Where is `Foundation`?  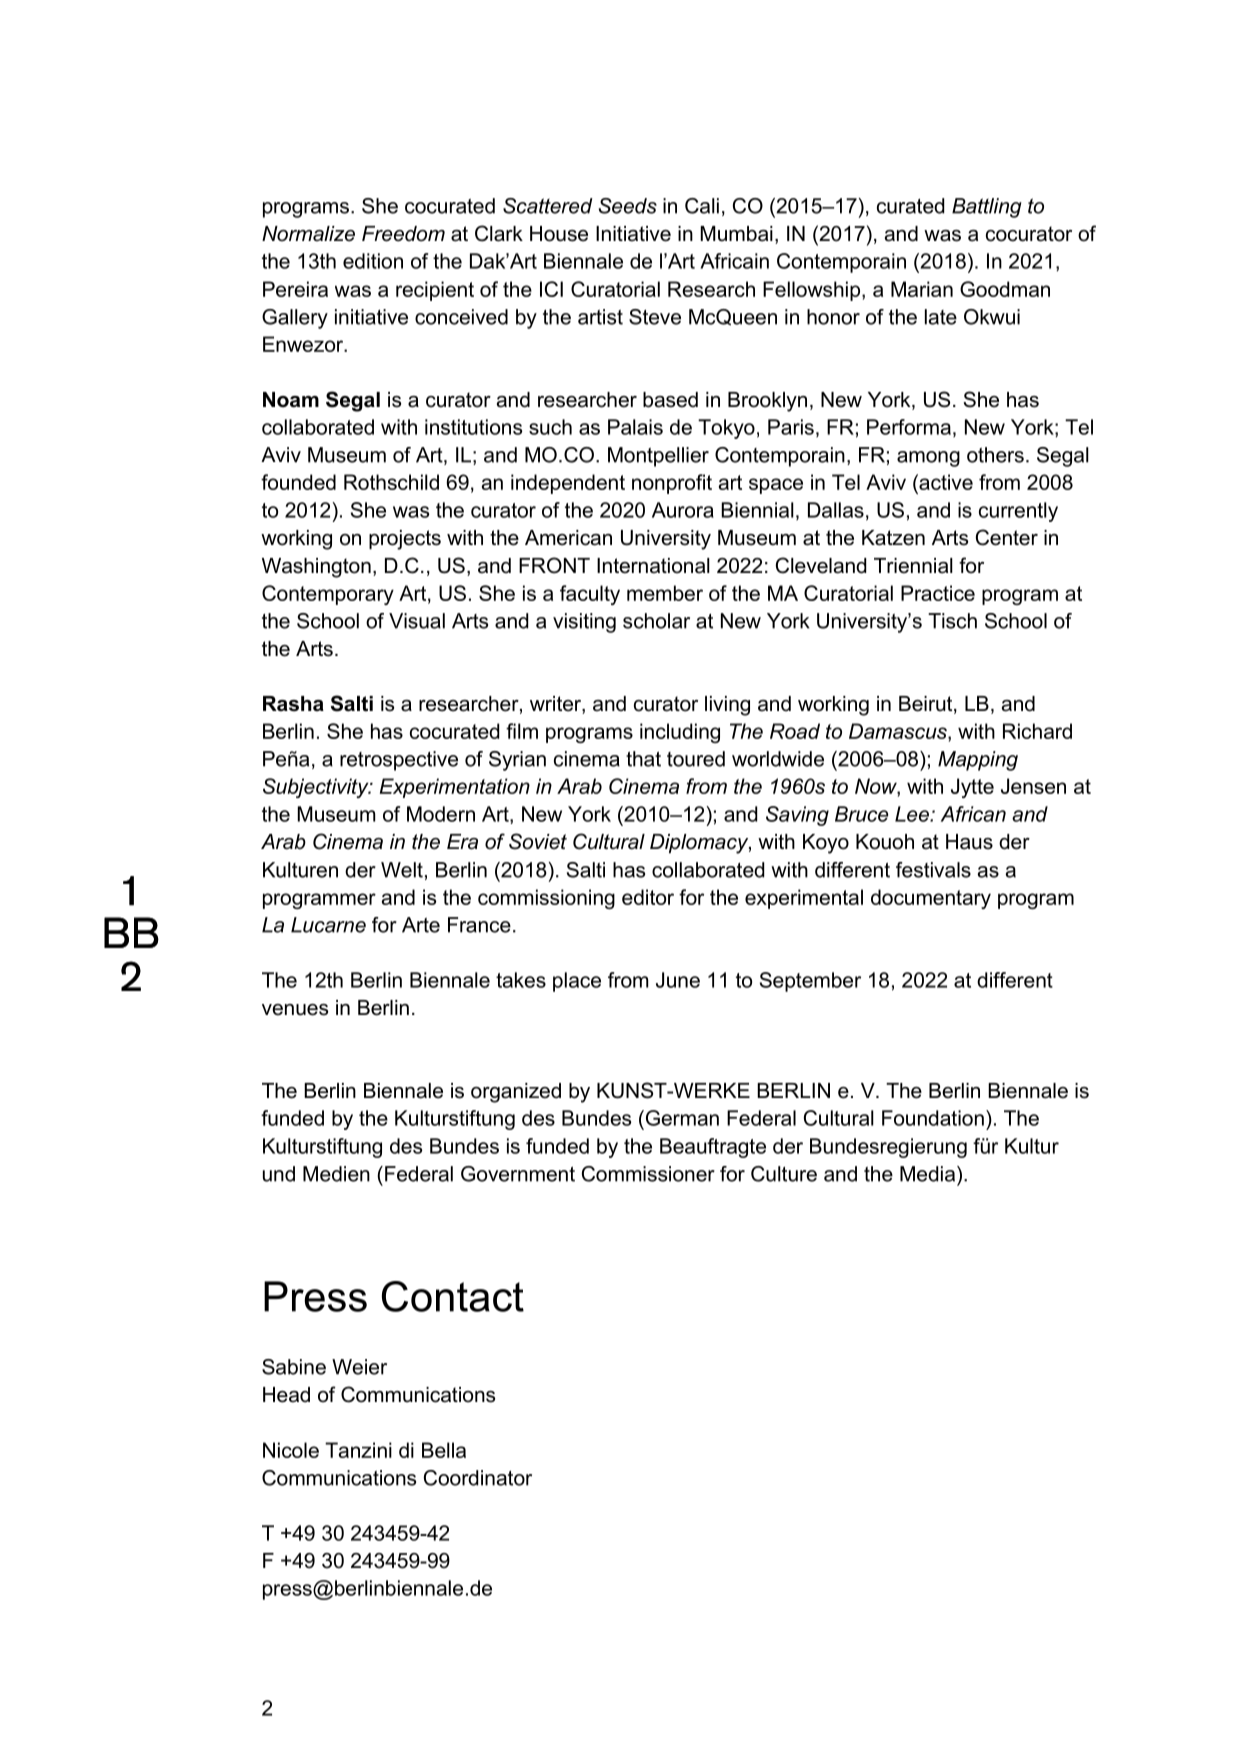 Foundation is located at coordinates (933, 1118).
